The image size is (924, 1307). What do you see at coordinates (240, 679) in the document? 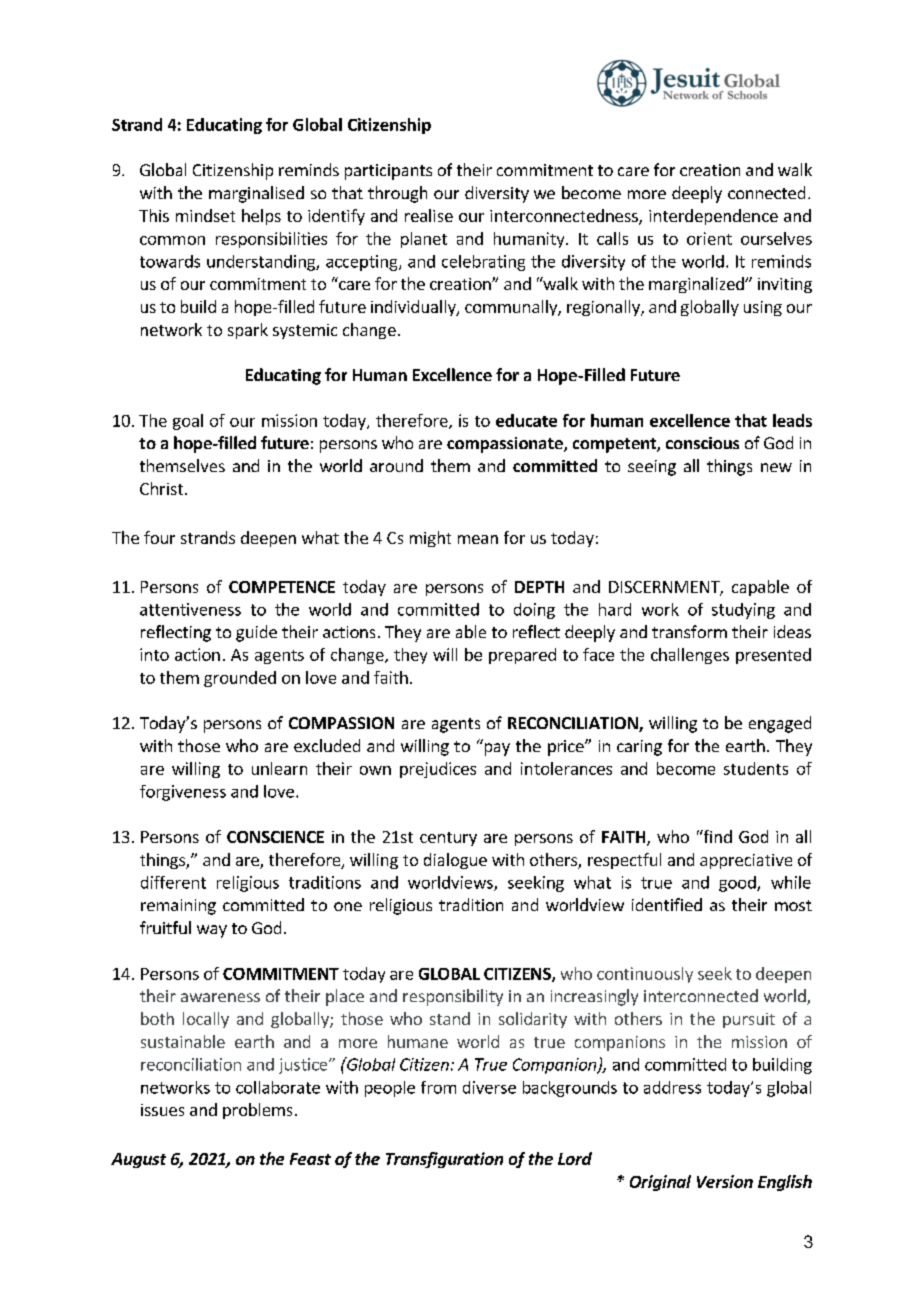
I see `grounded` at bounding box center [240, 679].
